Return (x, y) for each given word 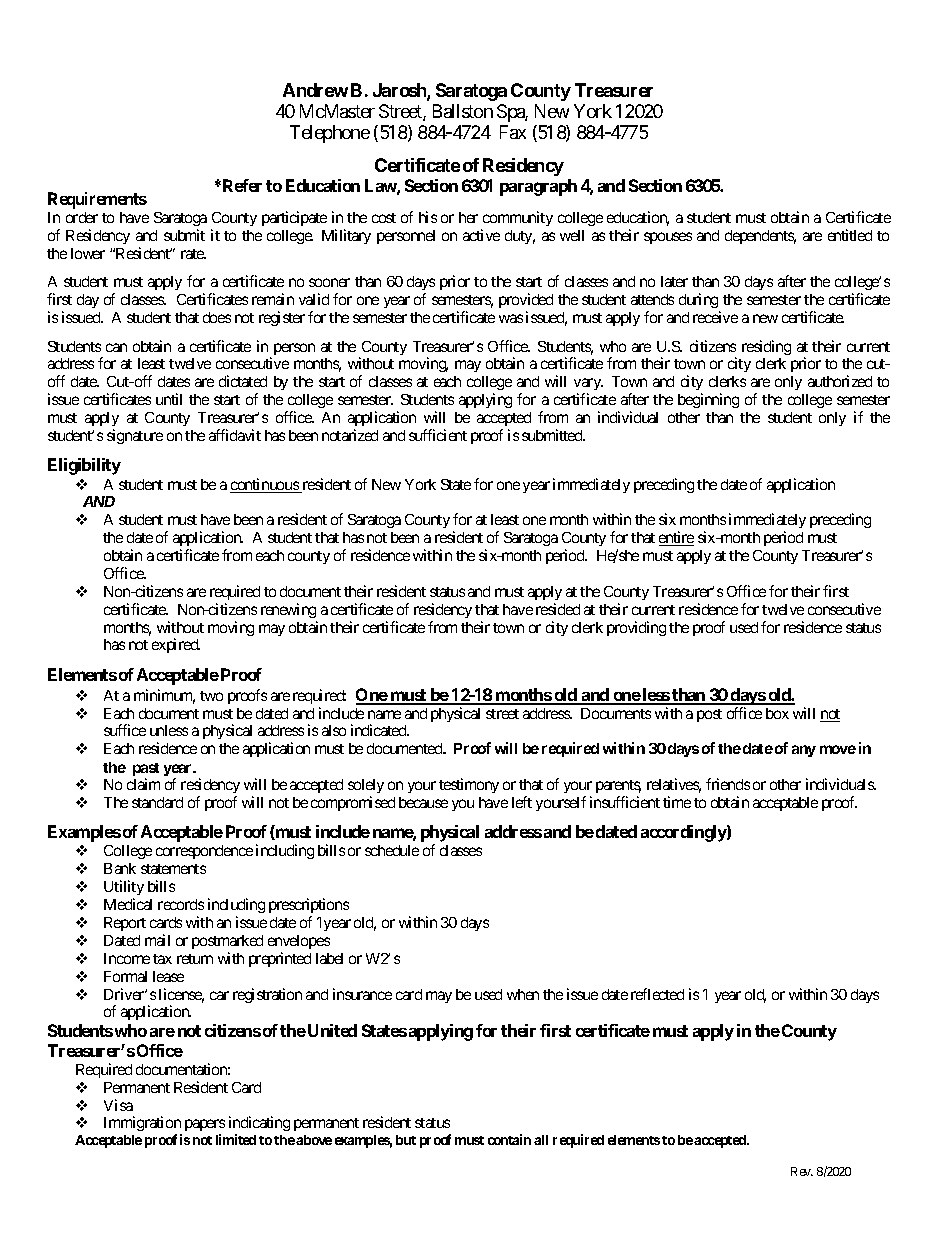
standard (157, 802)
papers (205, 1127)
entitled (850, 235)
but (406, 1140)
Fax (513, 132)
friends (728, 784)
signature (135, 436)
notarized (350, 435)
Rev (802, 1171)
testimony (469, 785)
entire (676, 538)
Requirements (97, 200)
